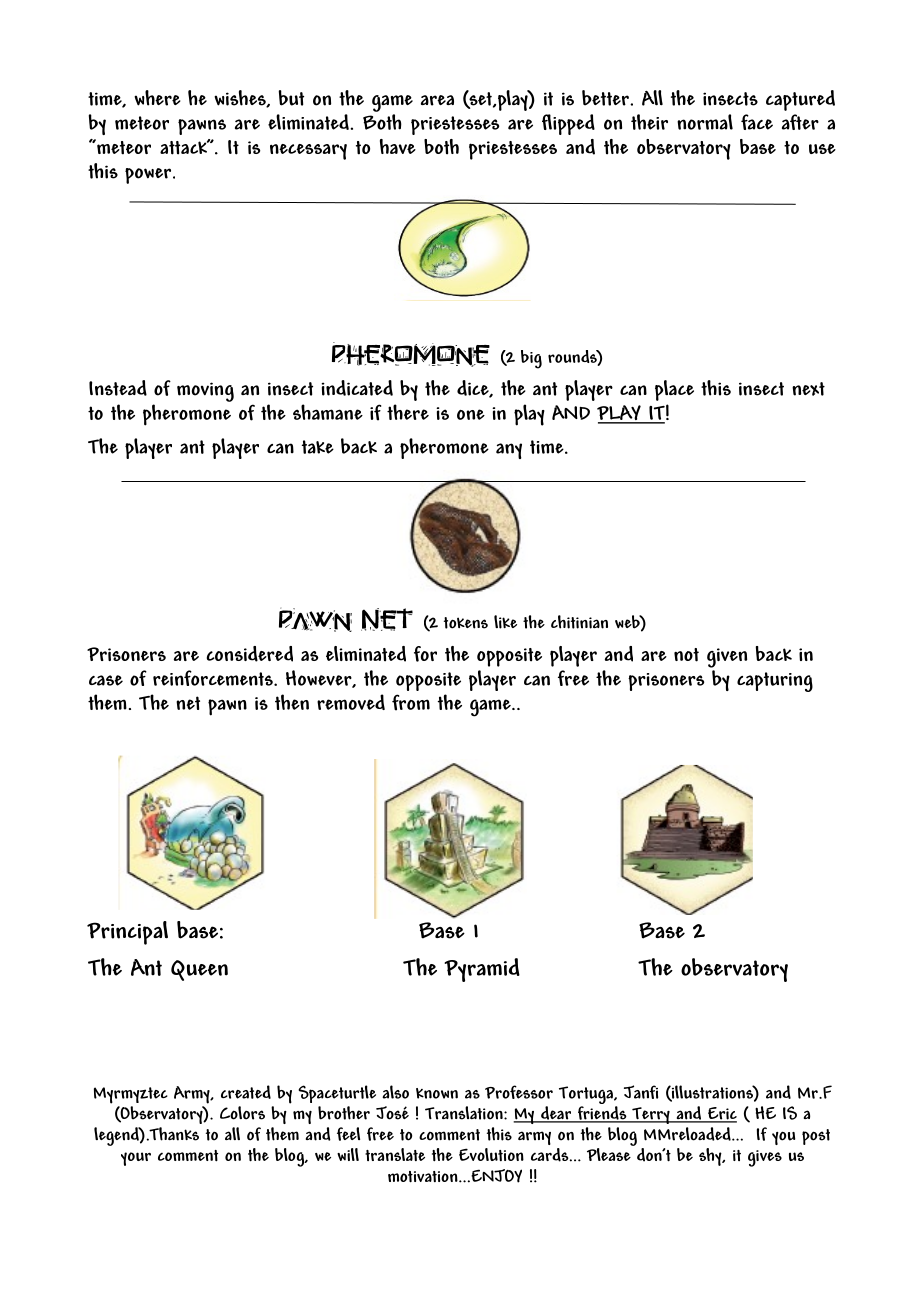 The height and width of the page is (1308, 924). What do you see at coordinates (509, 451) in the page?
I see `any` at bounding box center [509, 451].
